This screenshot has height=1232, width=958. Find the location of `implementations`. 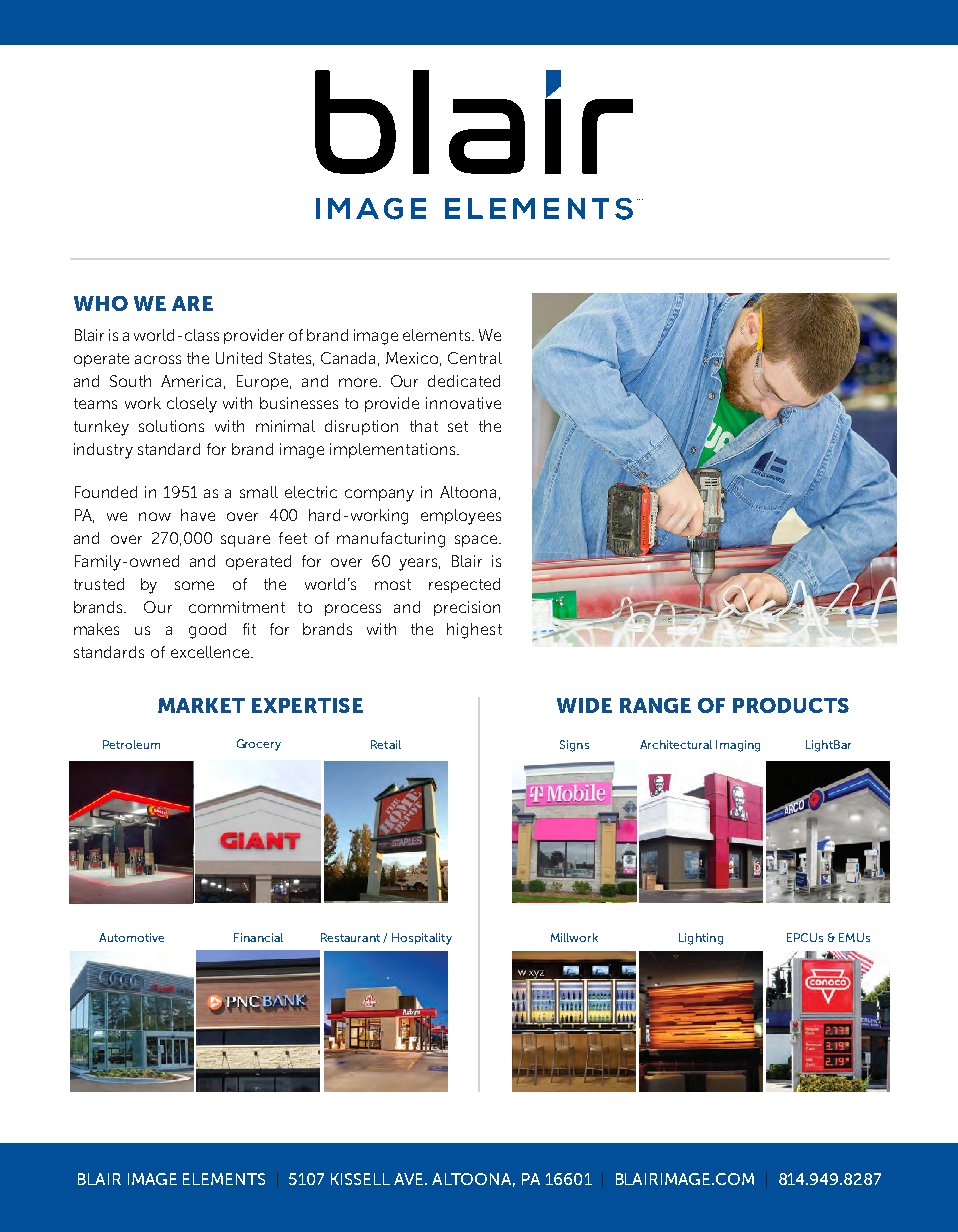

implementations is located at coordinates (394, 450).
